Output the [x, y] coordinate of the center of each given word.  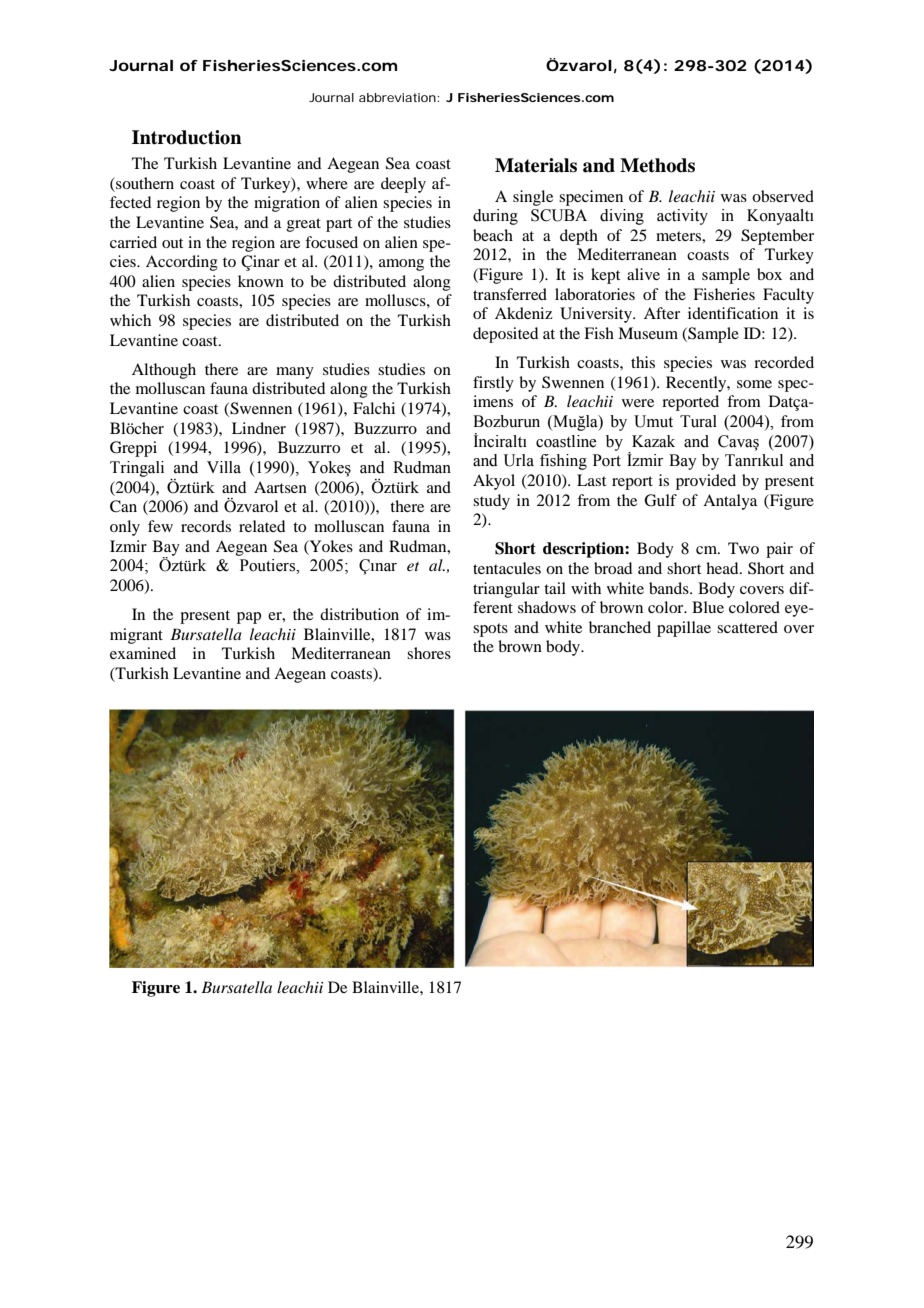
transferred [510, 294]
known [261, 281]
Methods [657, 165]
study [491, 502]
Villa [224, 467]
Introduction [187, 137]
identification [733, 313]
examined [143, 653]
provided [706, 482]
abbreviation [397, 97]
